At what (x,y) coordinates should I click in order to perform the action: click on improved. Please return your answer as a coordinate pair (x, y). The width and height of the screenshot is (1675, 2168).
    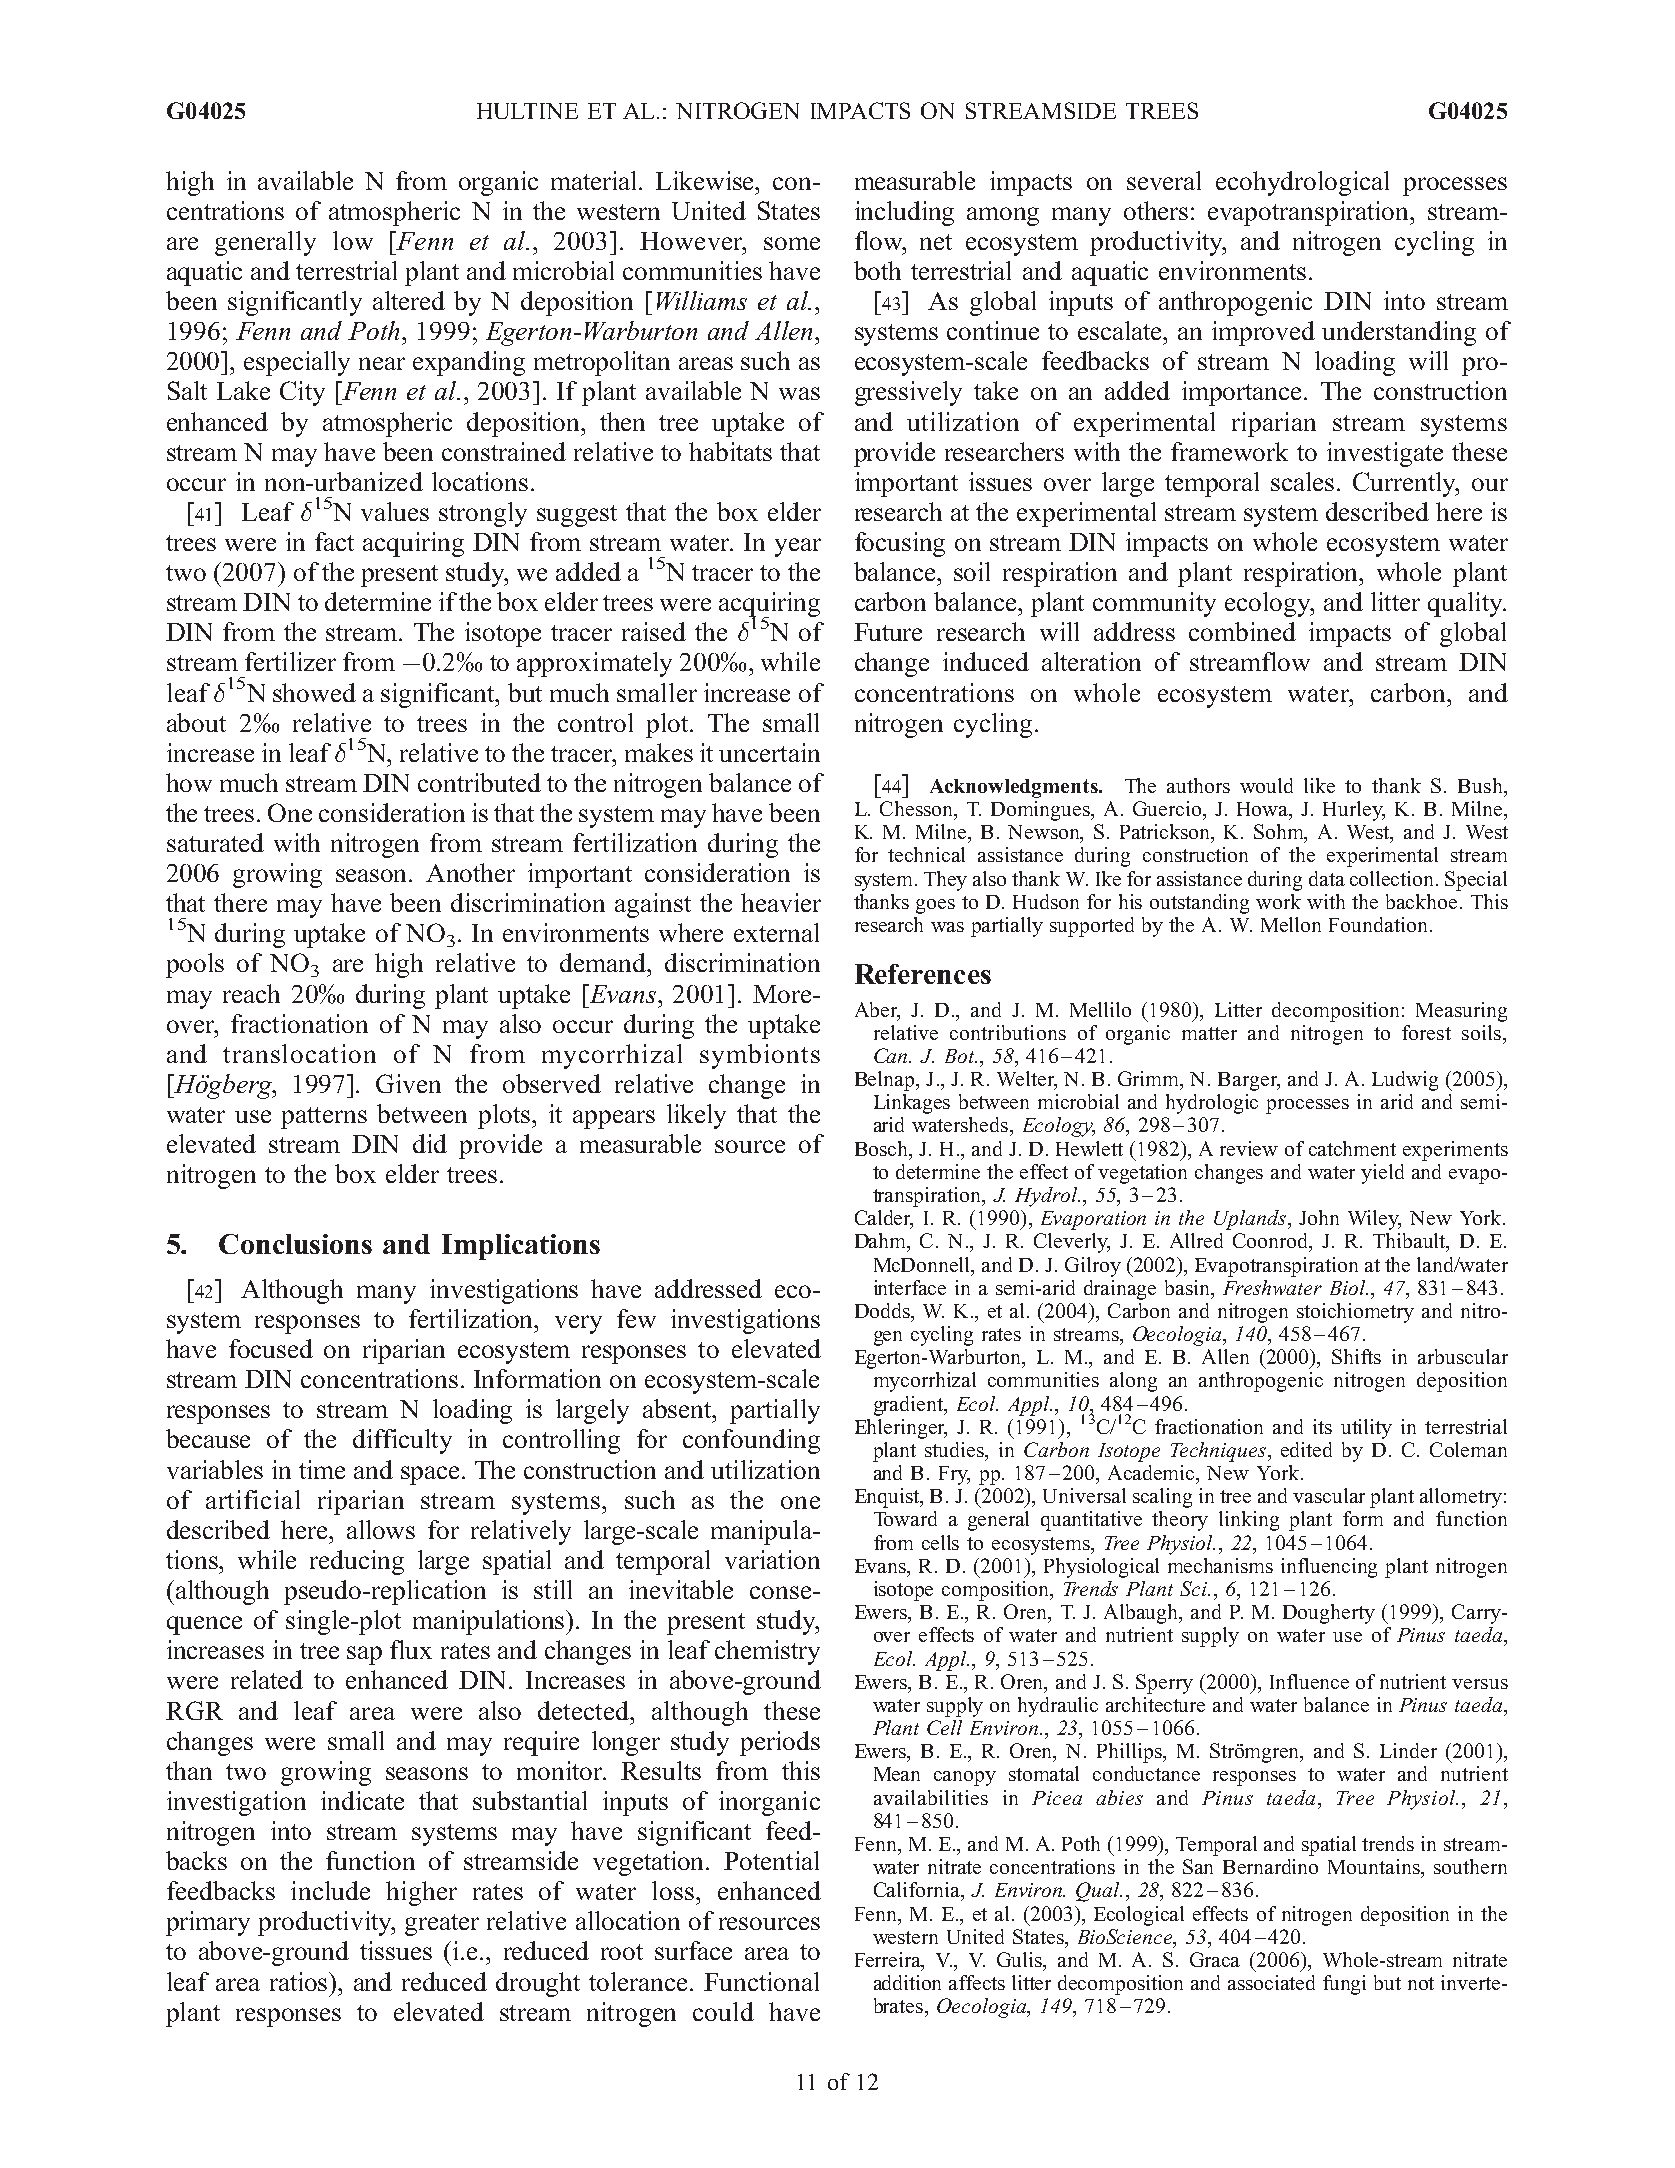
    Looking at the image, I should click on (1263, 333).
